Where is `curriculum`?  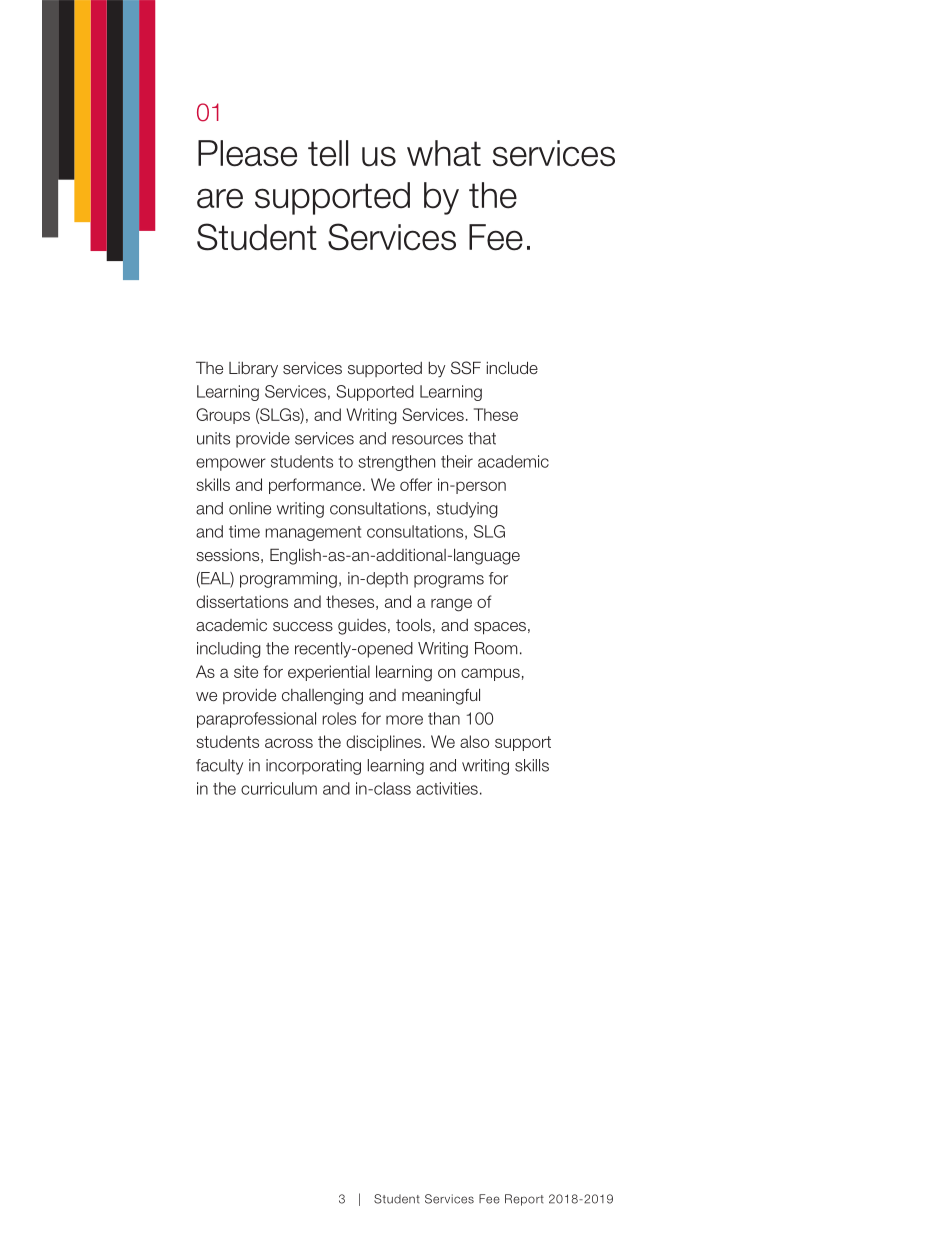 curriculum is located at coordinates (279, 788).
